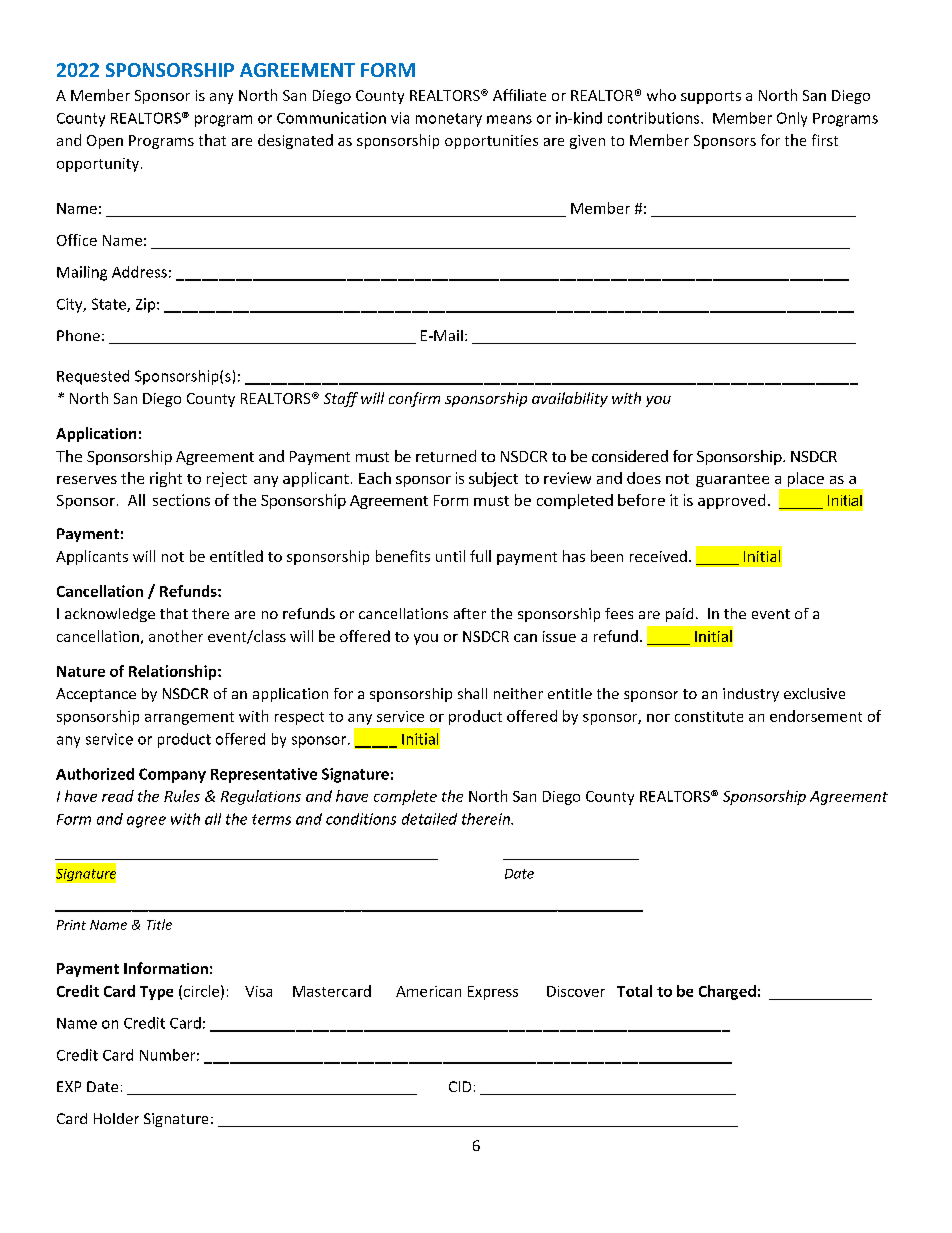 This screenshot has width=952, height=1233. Describe the element at coordinates (116, 1118) in the screenshot. I see `Holder` at that location.
